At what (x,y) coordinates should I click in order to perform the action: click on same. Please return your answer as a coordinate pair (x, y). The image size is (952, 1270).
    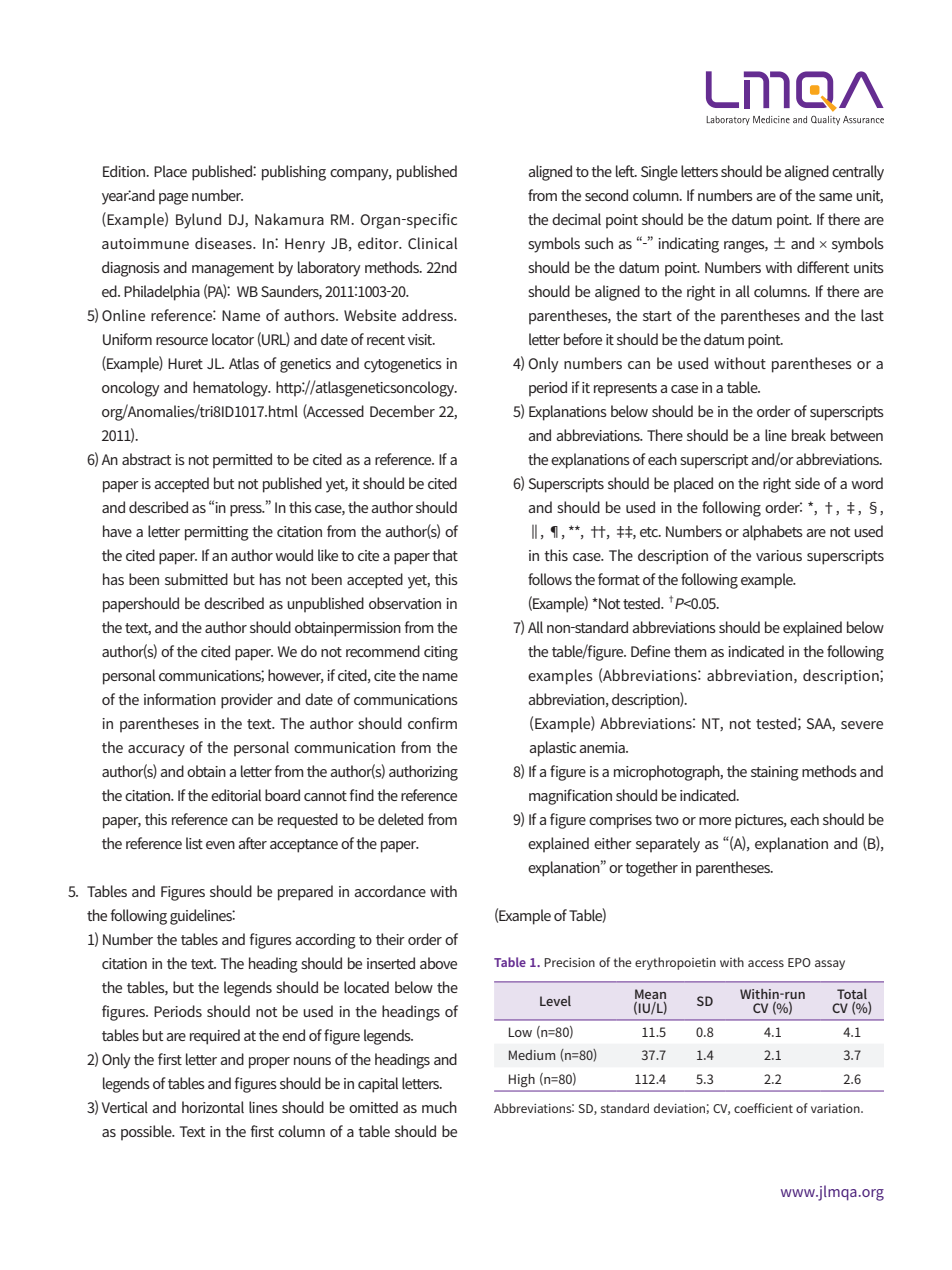
    Looking at the image, I should click on (835, 197).
